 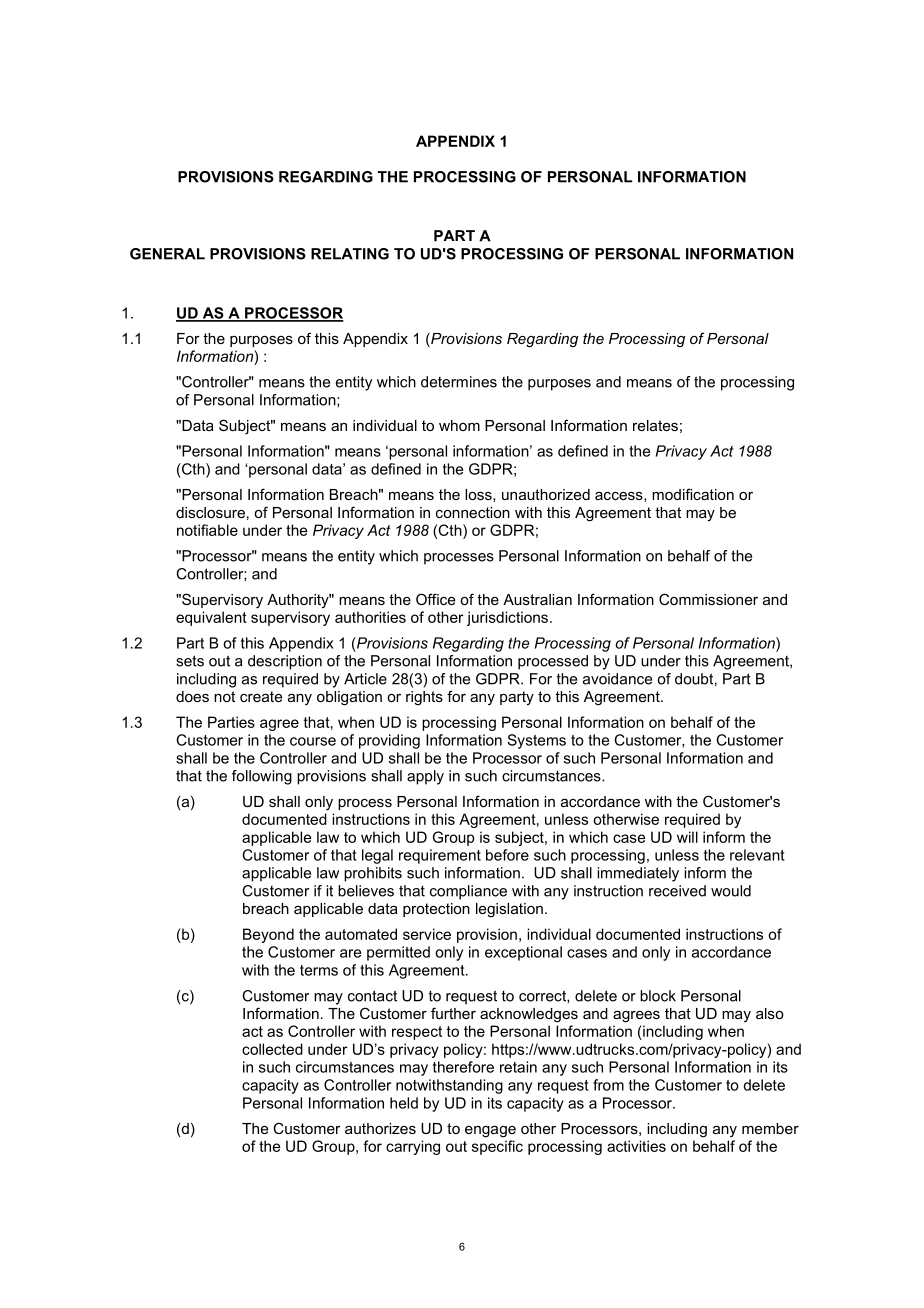 What do you see at coordinates (350, 254) in the page?
I see `RELATING` at bounding box center [350, 254].
